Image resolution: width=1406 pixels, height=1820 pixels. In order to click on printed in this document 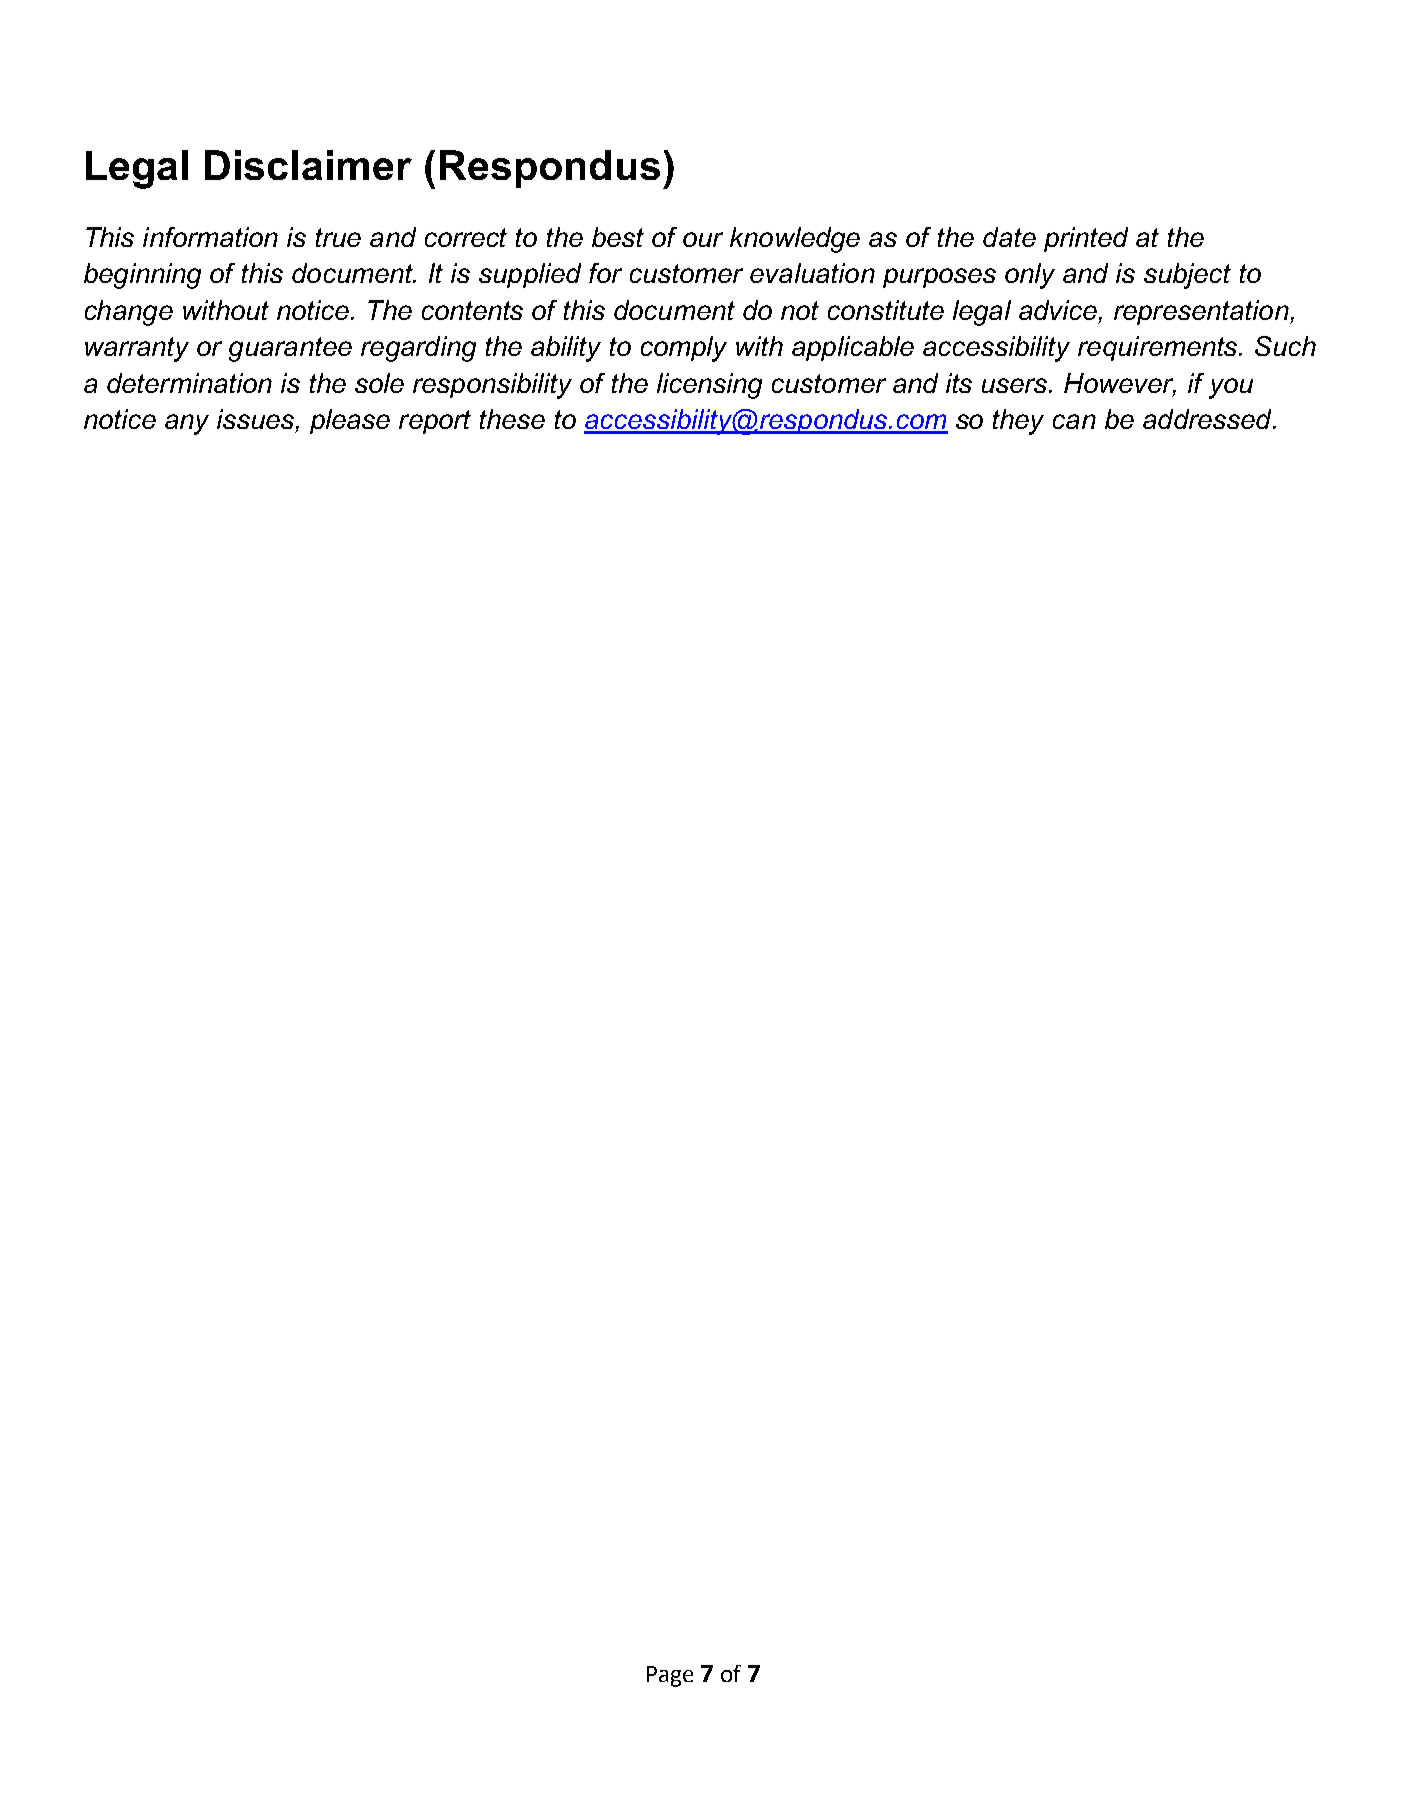, I will do `click(1086, 239)`.
